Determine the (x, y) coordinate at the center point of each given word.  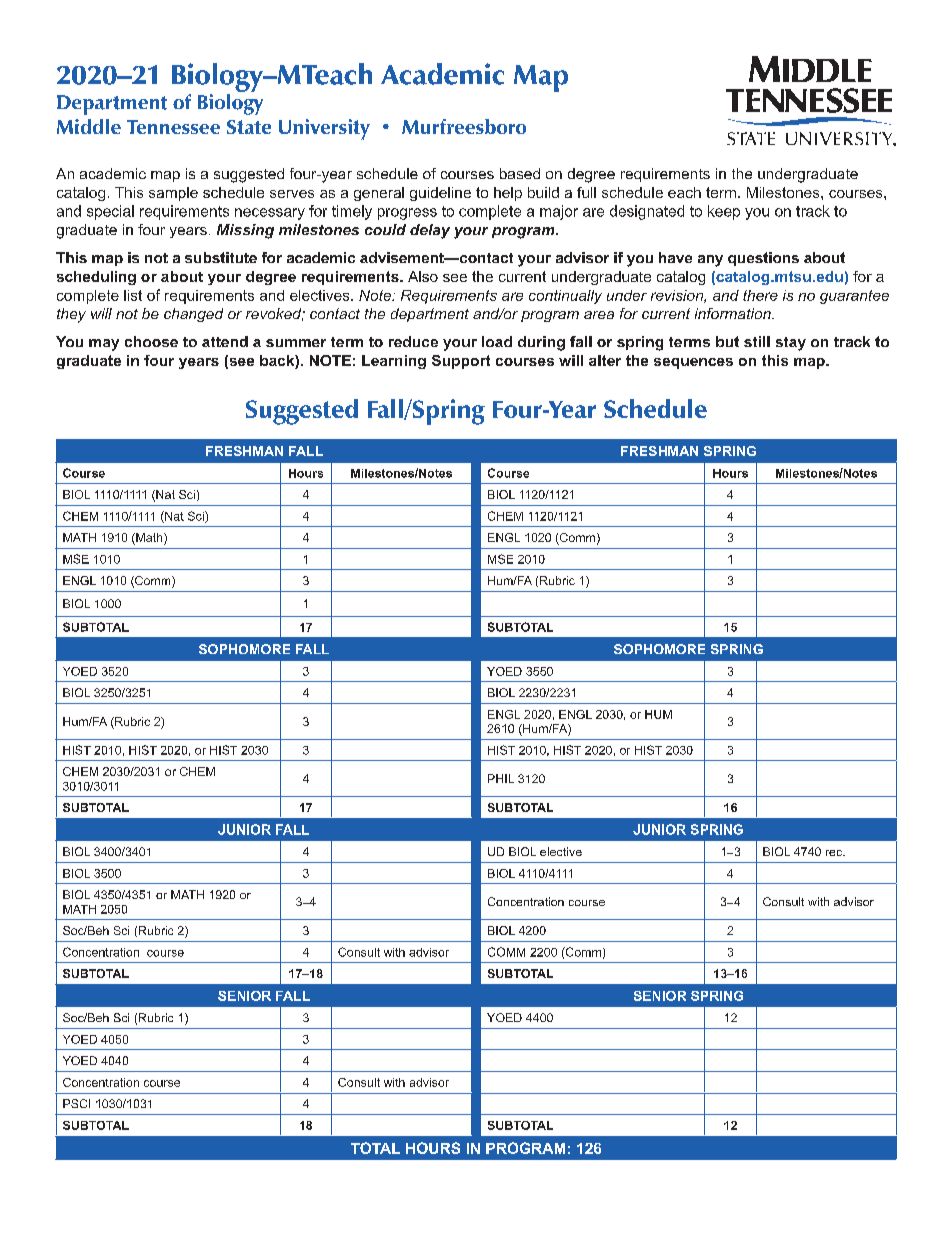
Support (461, 362)
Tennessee (173, 127)
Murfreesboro (464, 126)
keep (724, 212)
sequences (693, 363)
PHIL (501, 778)
